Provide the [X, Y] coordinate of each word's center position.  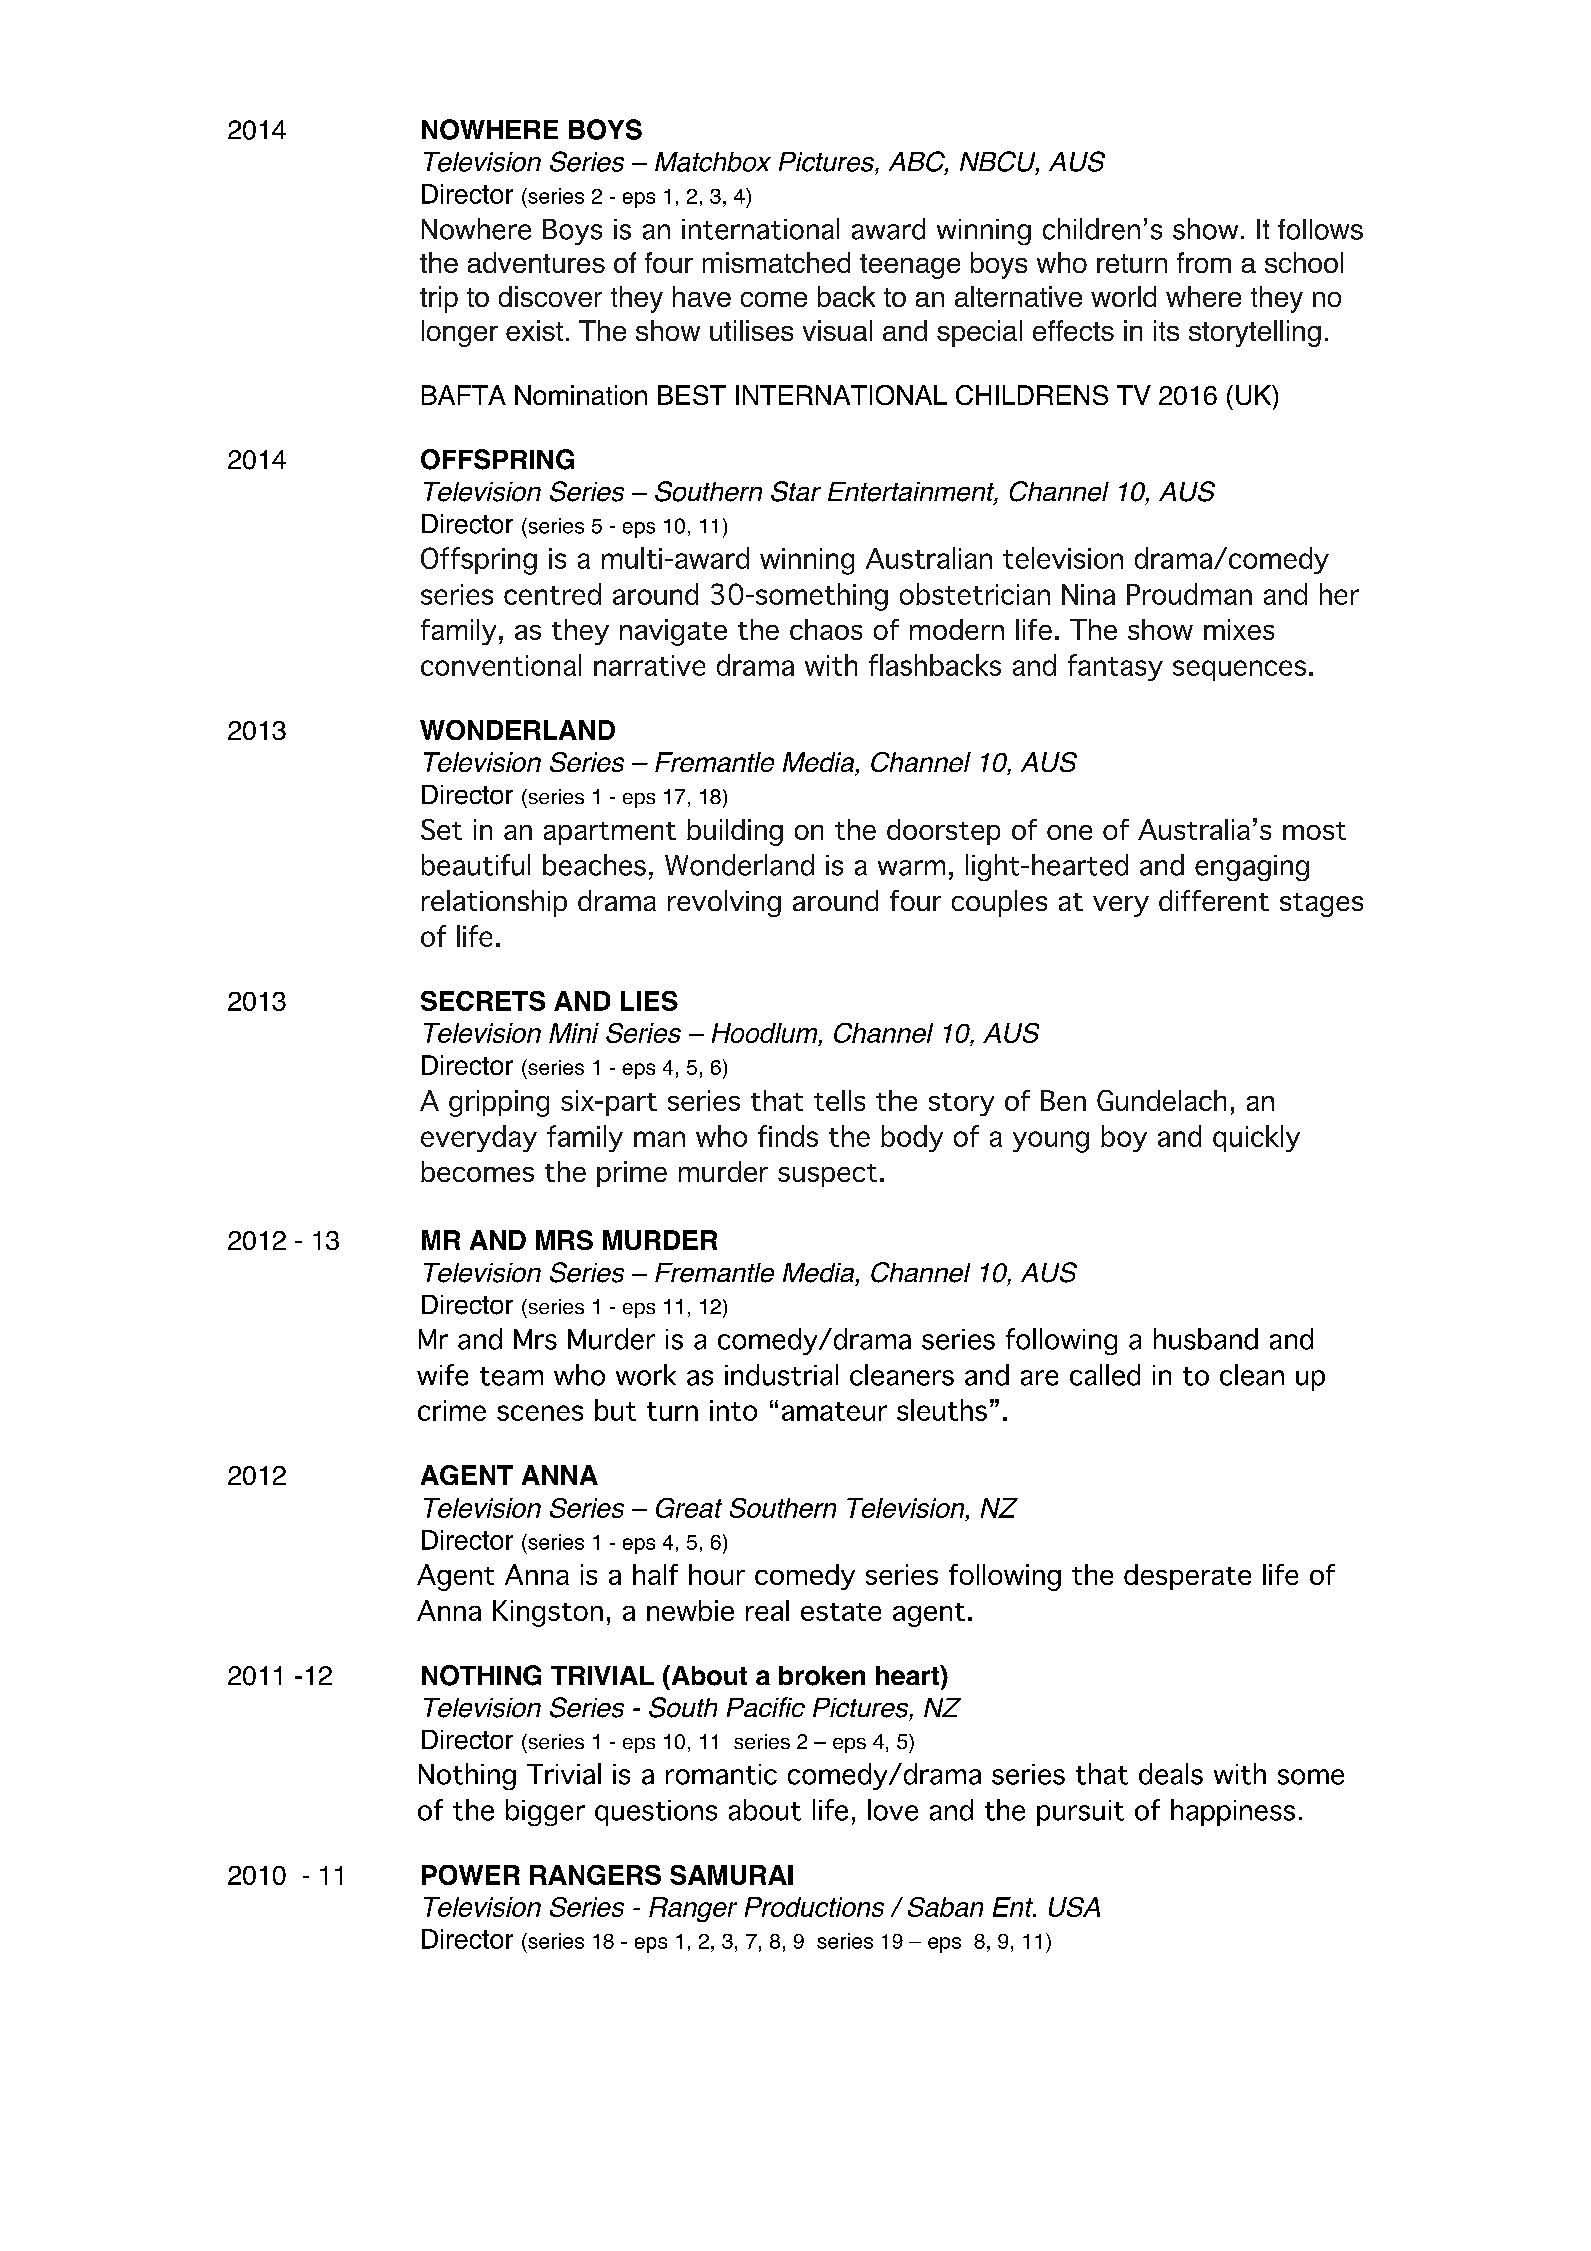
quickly [1256, 1138]
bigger [545, 1812]
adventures [536, 262]
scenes [540, 1413]
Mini [574, 1033]
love [893, 1810]
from [1204, 262]
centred [552, 594]
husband [1206, 1339]
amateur [834, 1411]
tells [839, 1100]
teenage [910, 266]
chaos [826, 629]
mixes [1239, 629]
